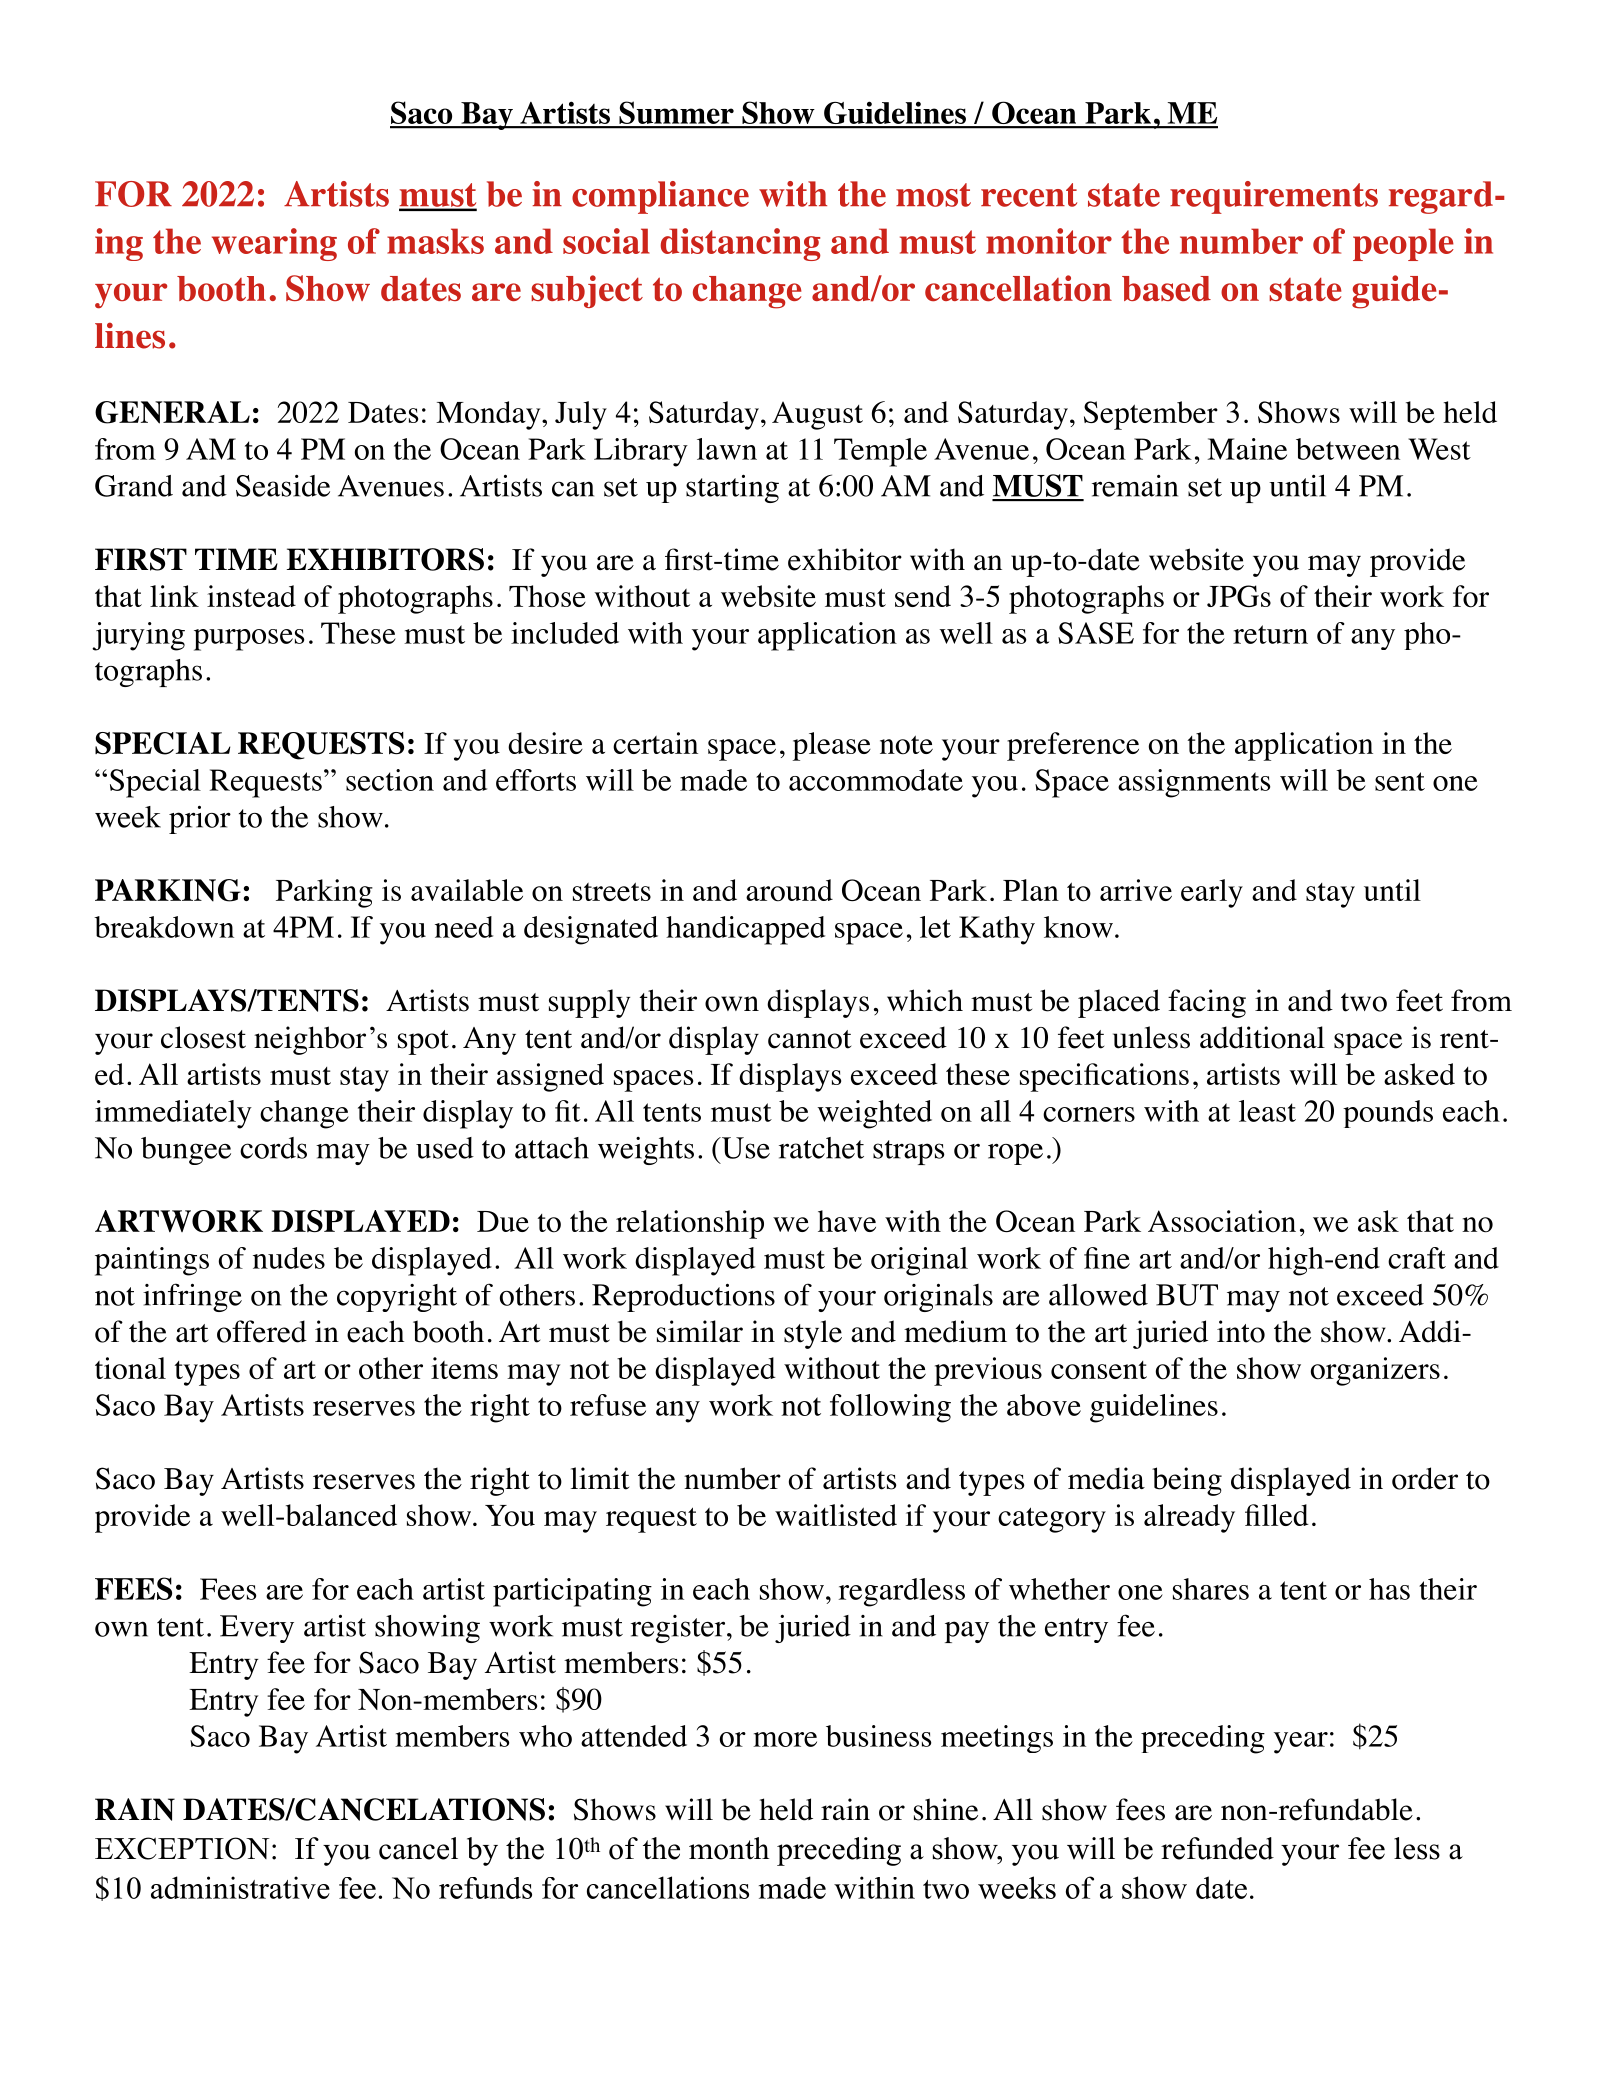  I want to click on closest, so click(203, 1037).
